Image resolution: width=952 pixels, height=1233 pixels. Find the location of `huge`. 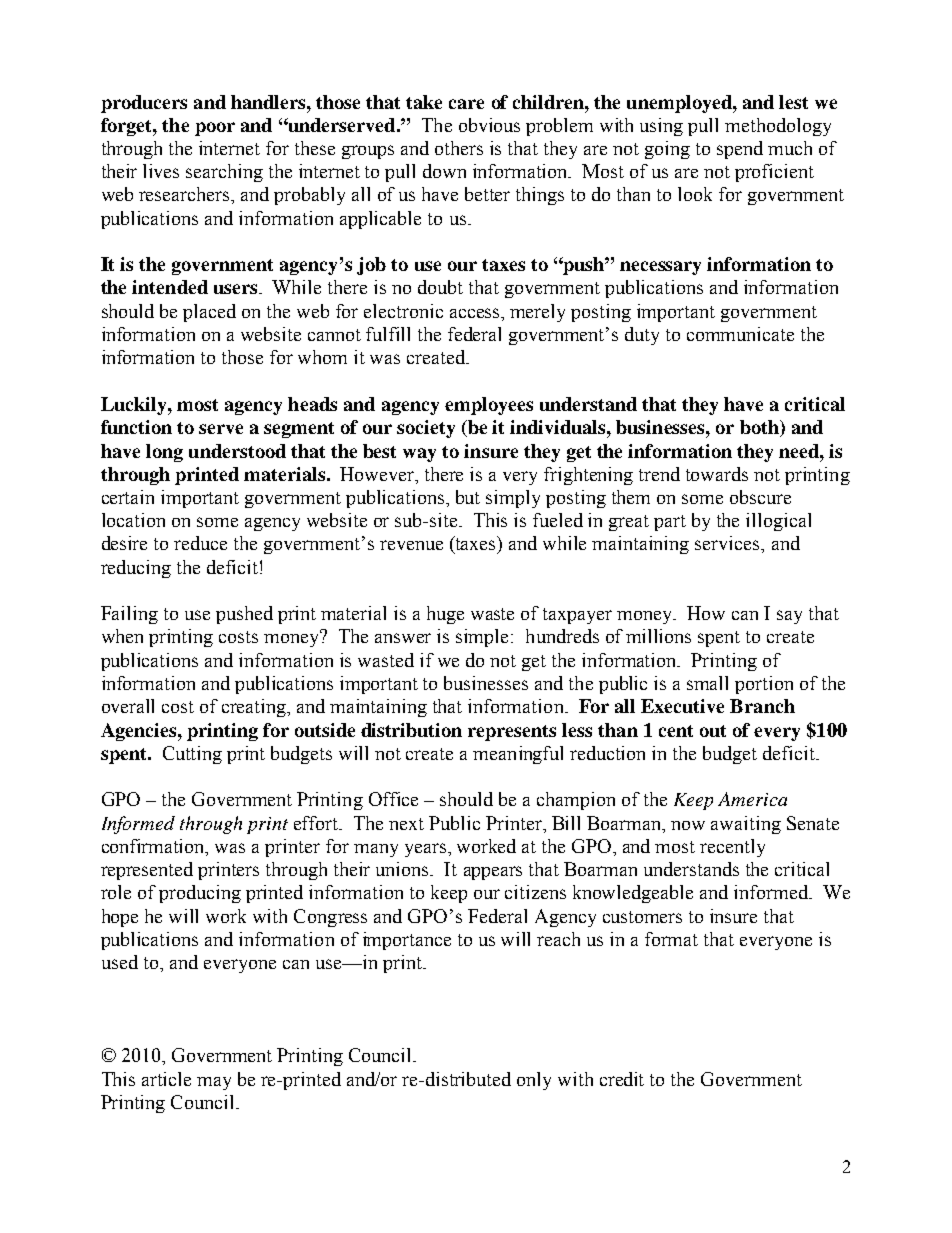

huge is located at coordinates (445, 615).
